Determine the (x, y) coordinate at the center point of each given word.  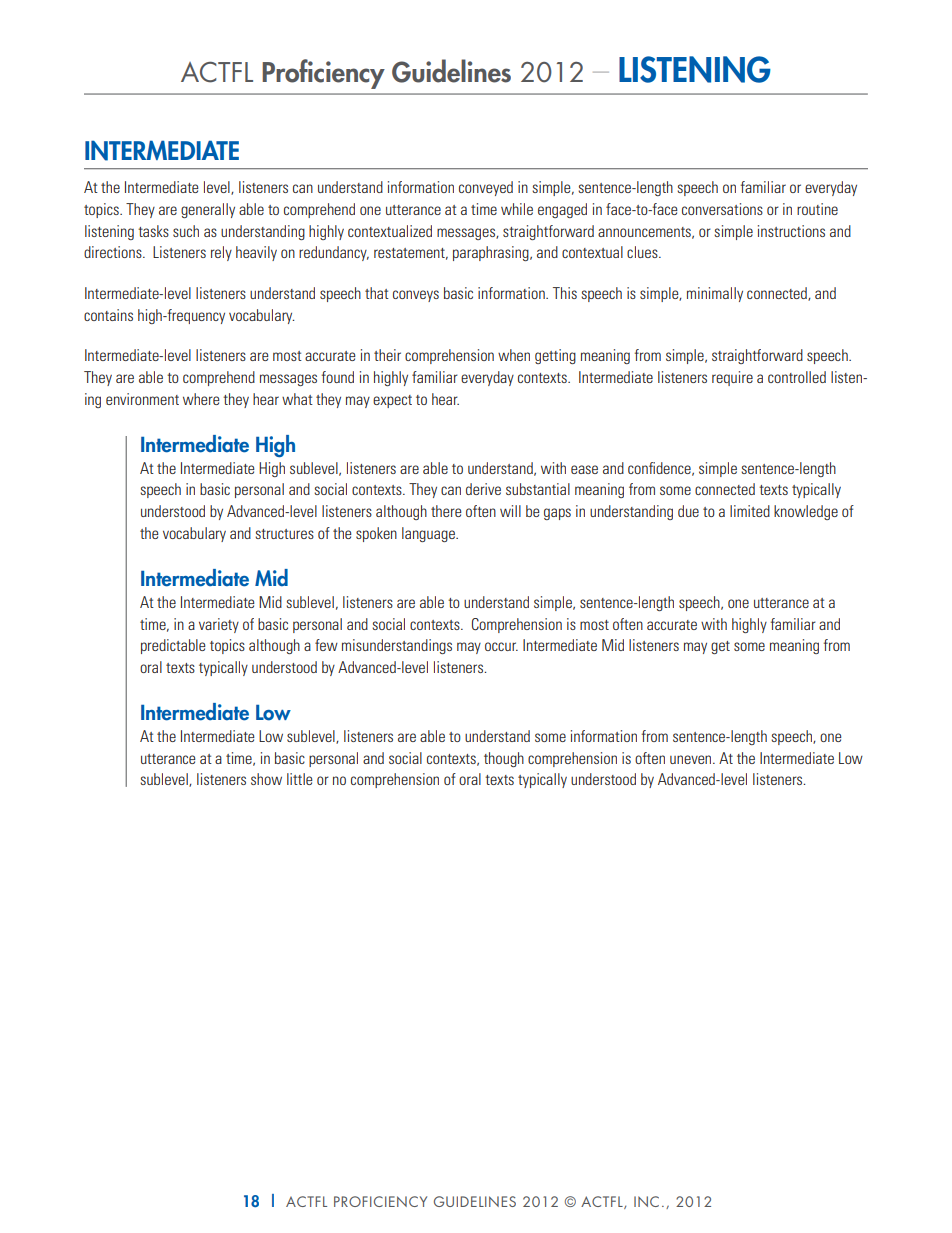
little (300, 779)
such (186, 231)
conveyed (486, 188)
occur (501, 646)
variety (219, 625)
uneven (692, 759)
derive (483, 489)
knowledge (806, 512)
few (326, 645)
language (429, 534)
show (266, 779)
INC (646, 1201)
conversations (722, 209)
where (201, 399)
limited (750, 511)
